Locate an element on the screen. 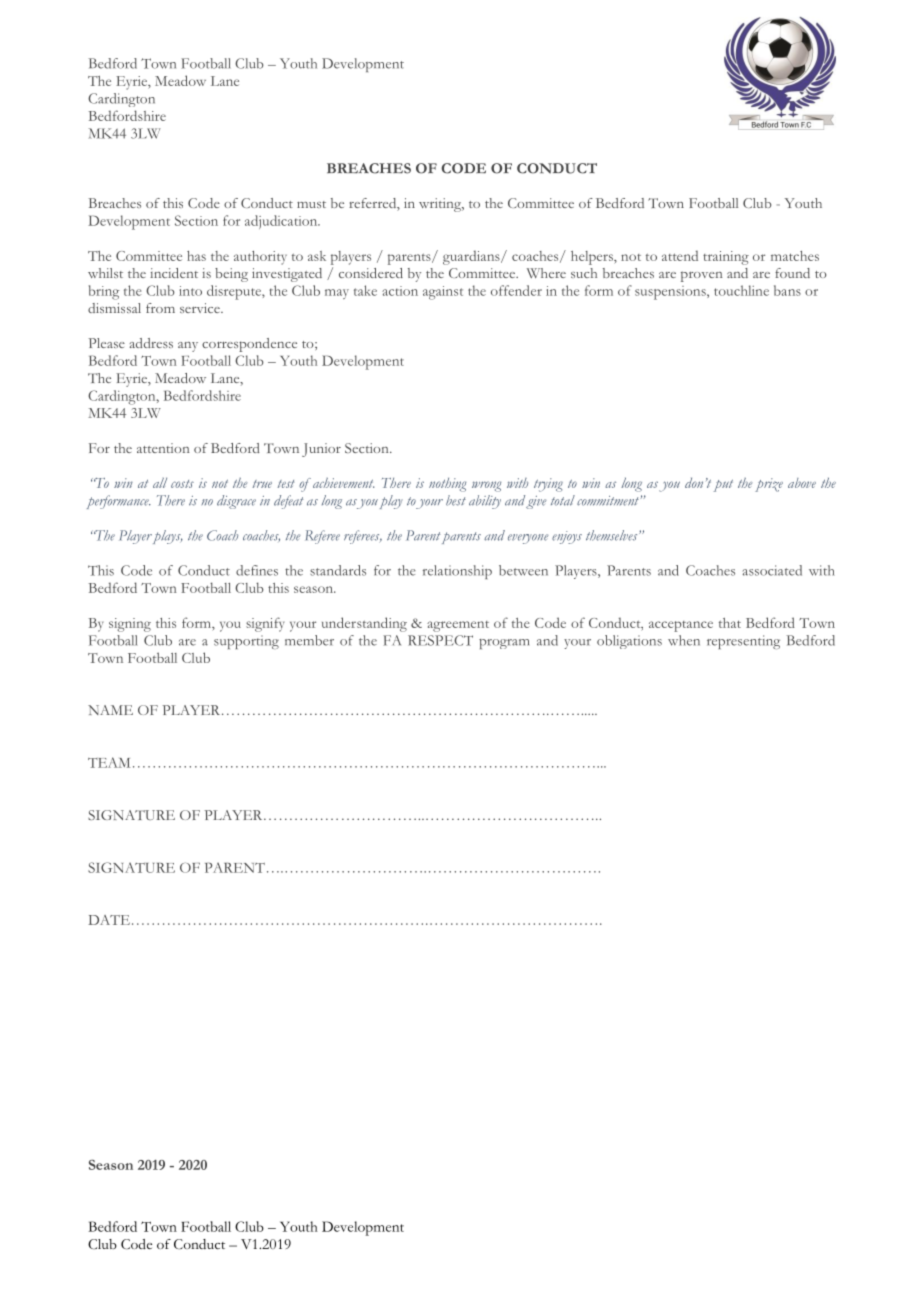  nothing is located at coordinates (447, 485).
